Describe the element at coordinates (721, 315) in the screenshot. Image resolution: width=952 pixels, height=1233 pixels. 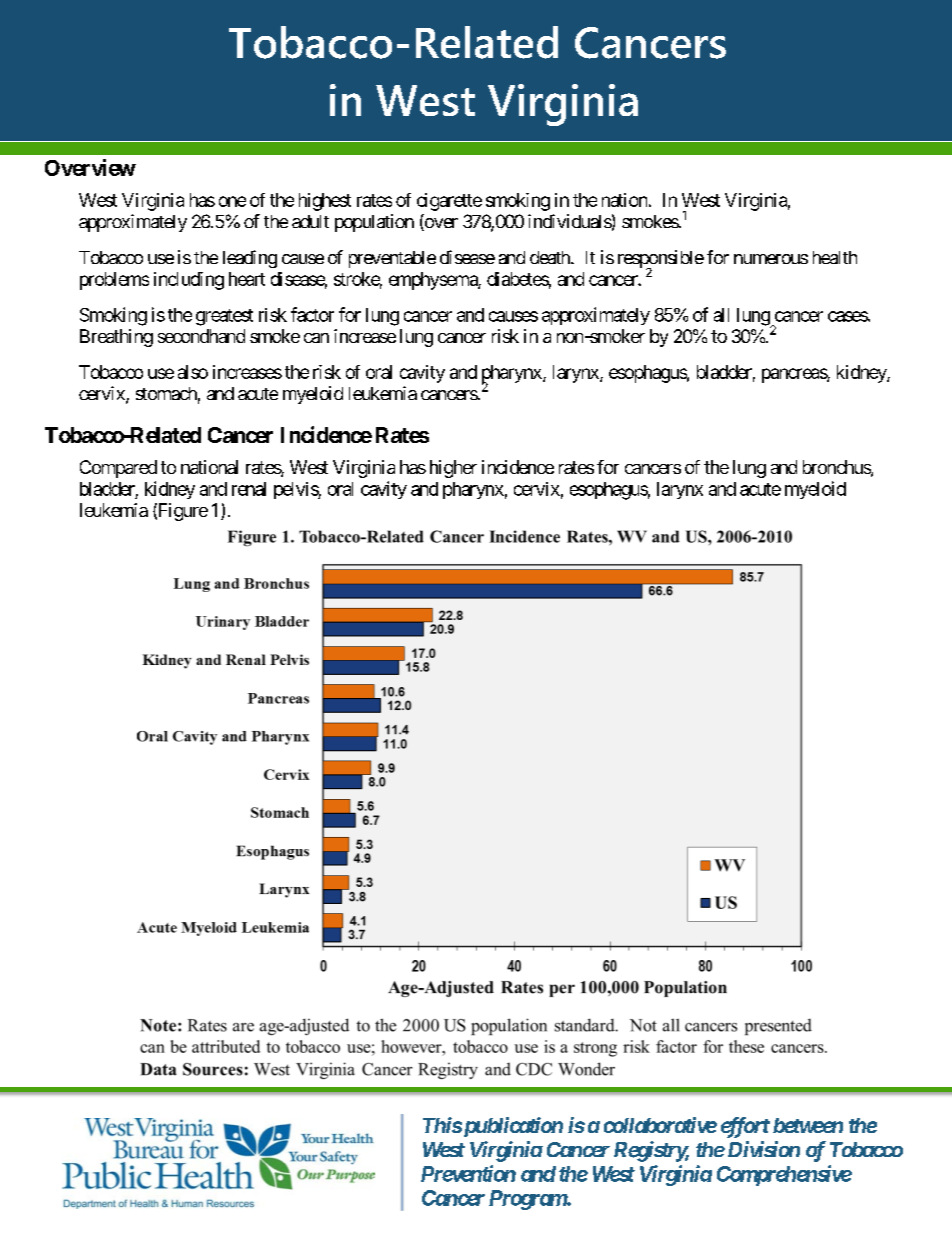
I see `all` at that location.
